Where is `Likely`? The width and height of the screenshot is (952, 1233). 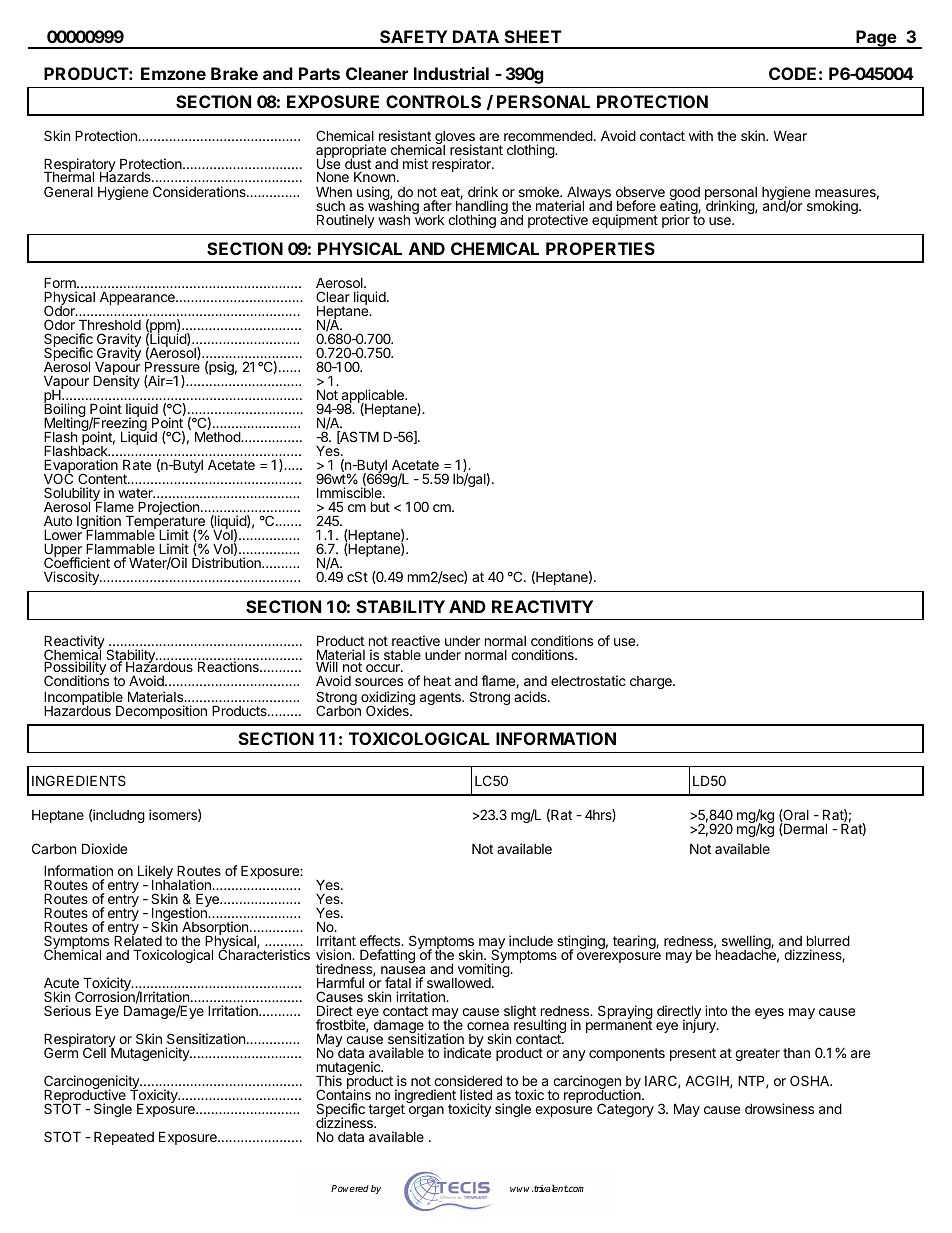
Likely is located at coordinates (155, 873).
